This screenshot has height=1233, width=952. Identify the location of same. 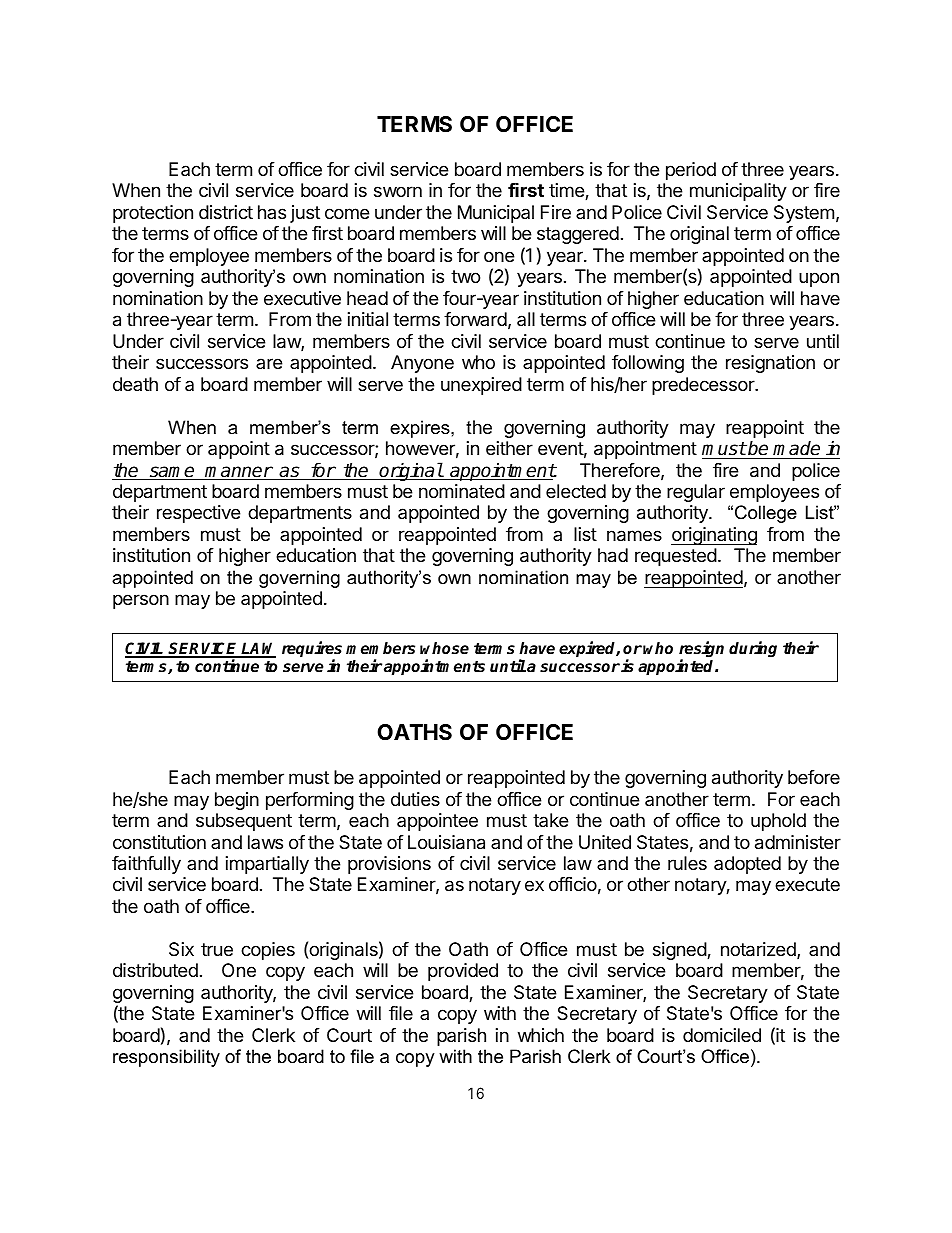
(172, 473).
